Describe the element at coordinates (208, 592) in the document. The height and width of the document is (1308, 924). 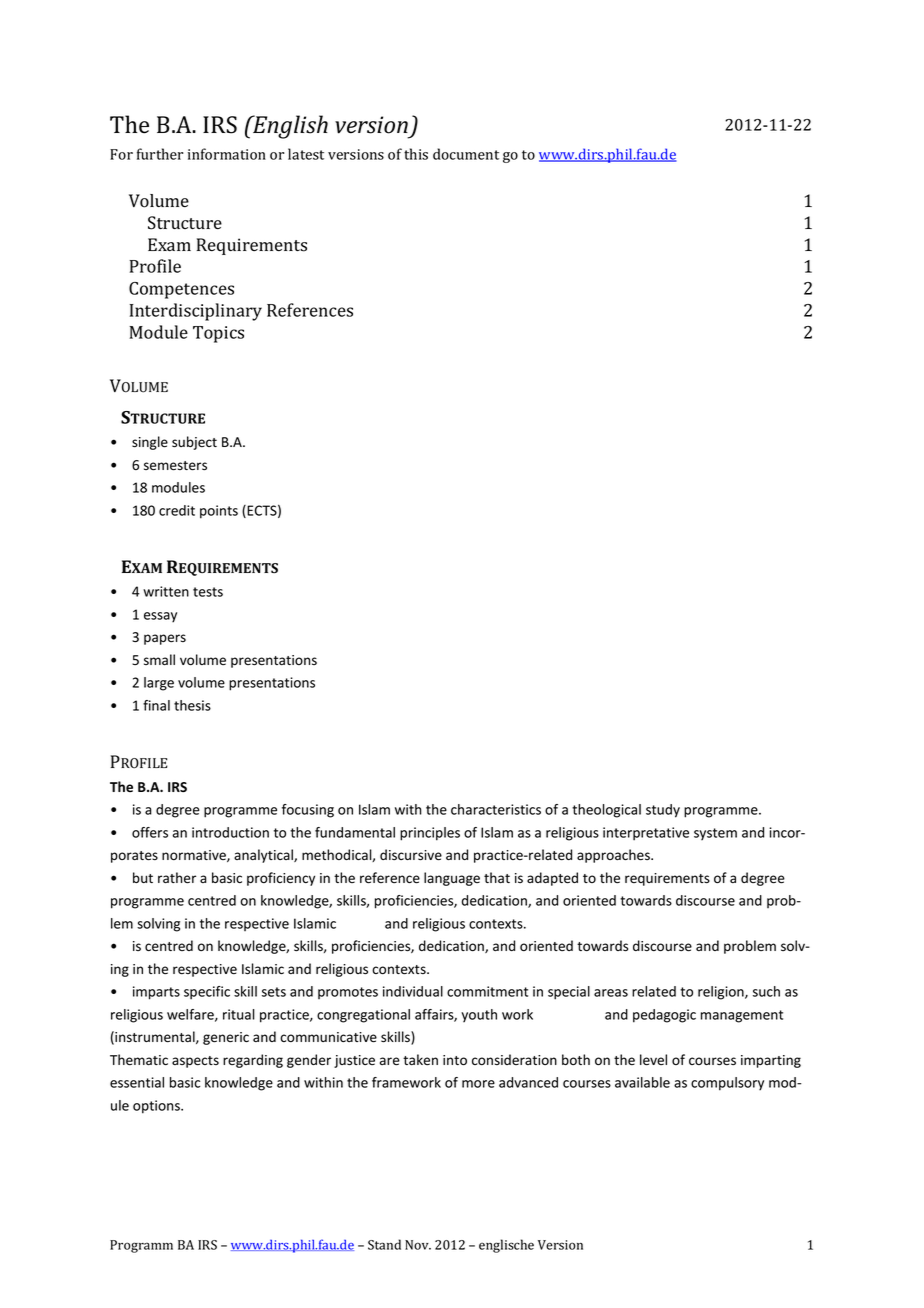
I see `tests` at that location.
